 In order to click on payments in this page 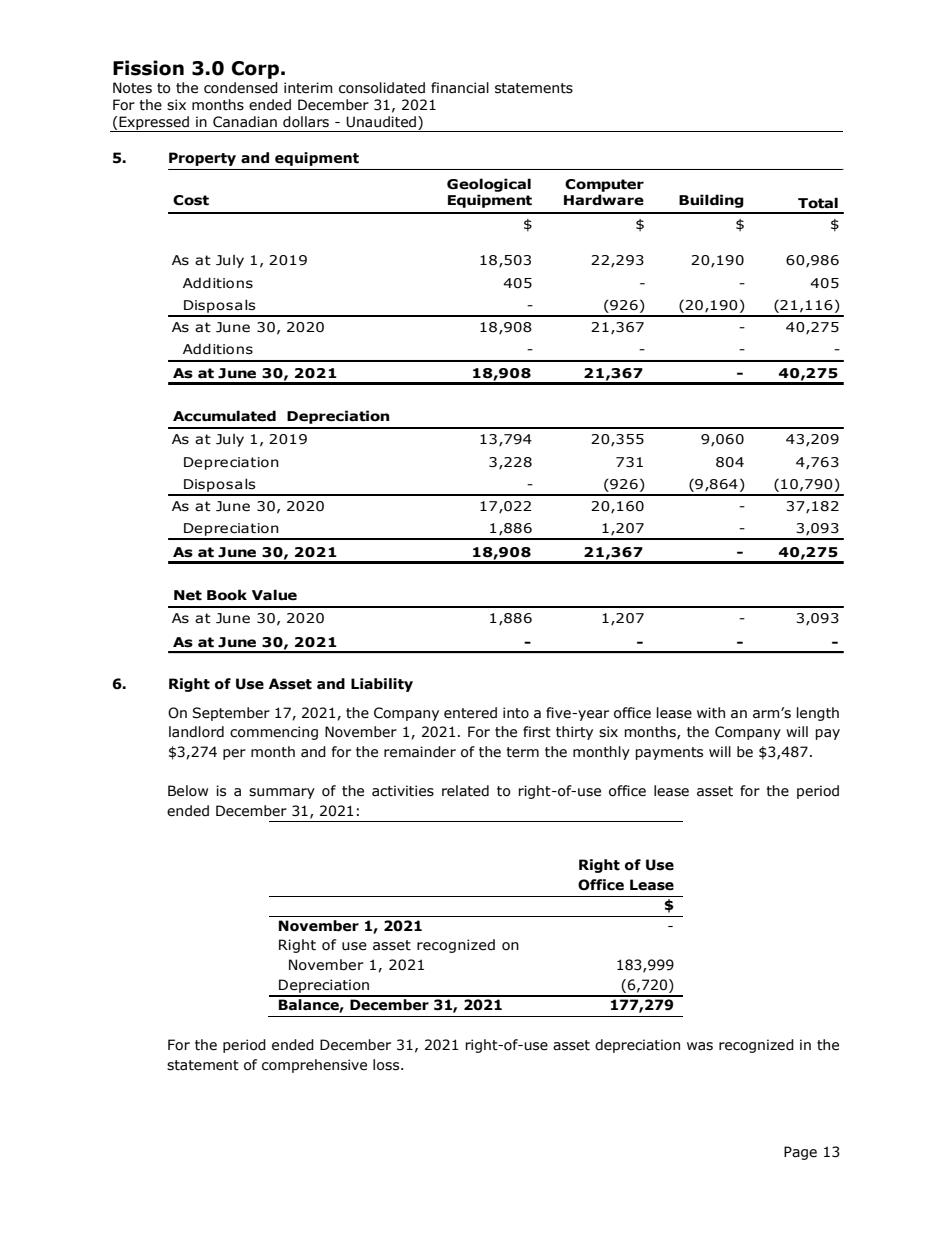, I will do `click(669, 753)`.
